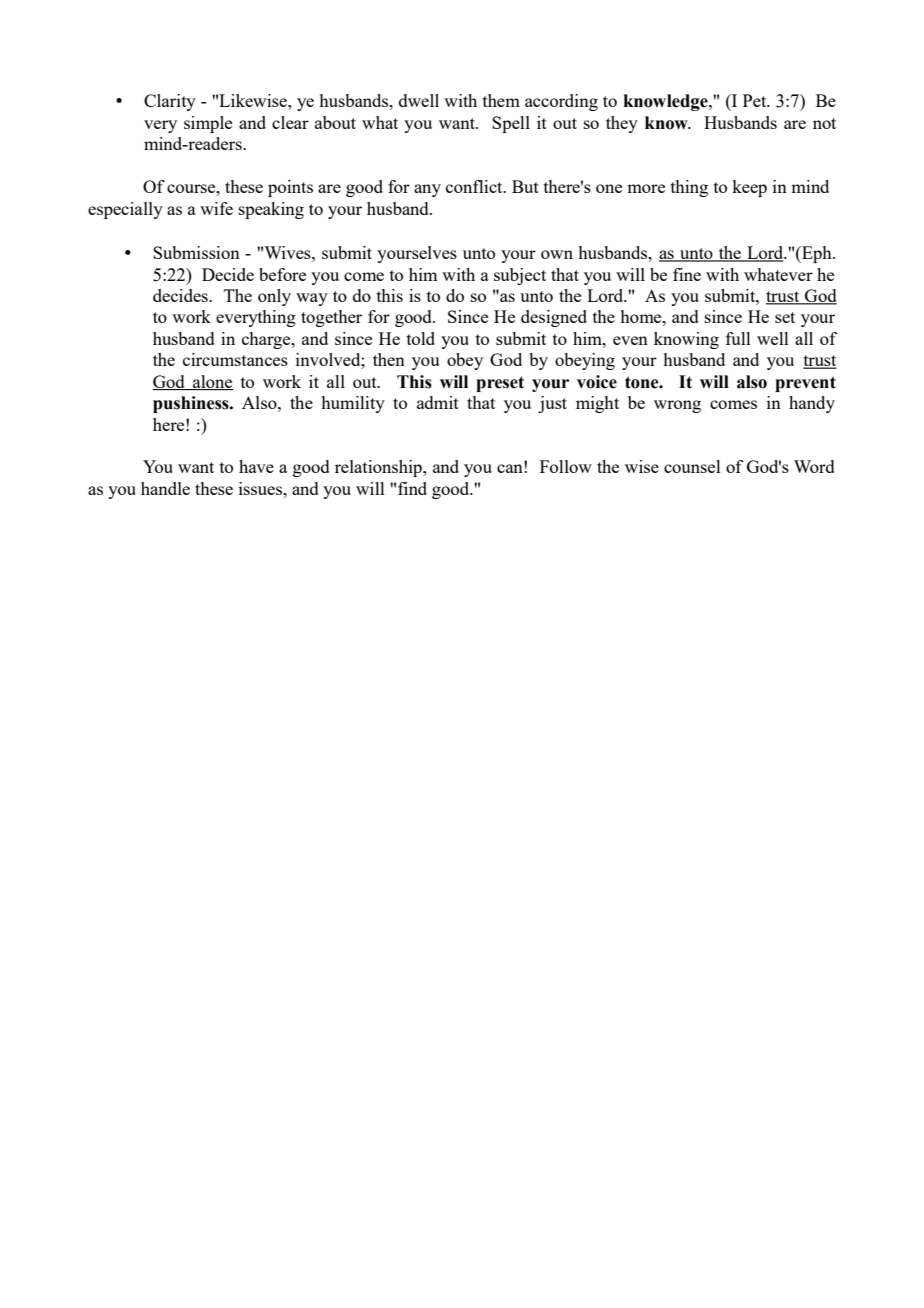 This screenshot has width=924, height=1308. I want to click on have, so click(256, 466).
